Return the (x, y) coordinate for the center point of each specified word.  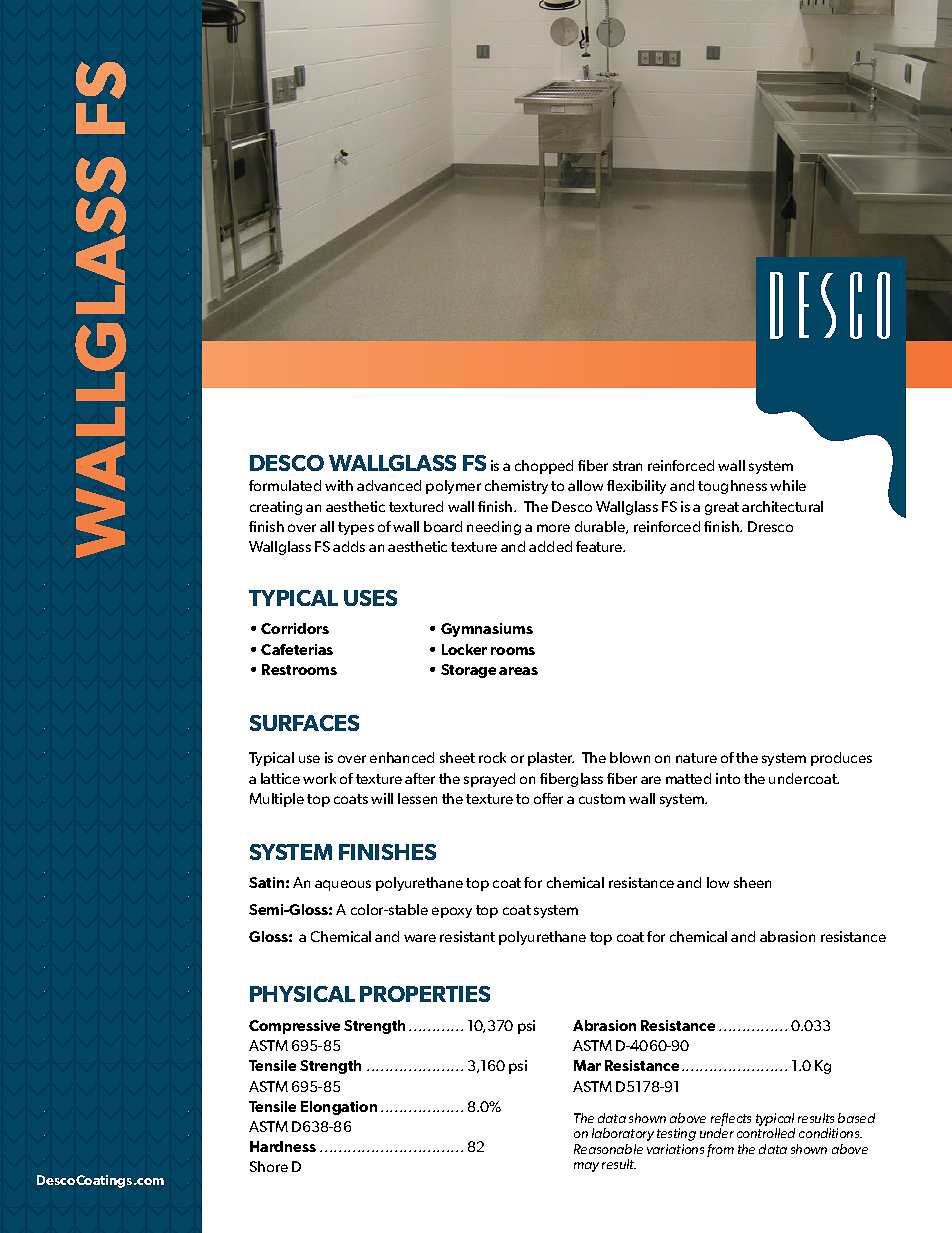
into (728, 778)
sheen (752, 882)
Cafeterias (297, 649)
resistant (467, 936)
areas (518, 671)
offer (548, 798)
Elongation (339, 1108)
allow (585, 485)
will (382, 798)
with (339, 485)
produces (841, 759)
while (788, 485)
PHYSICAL (302, 994)
